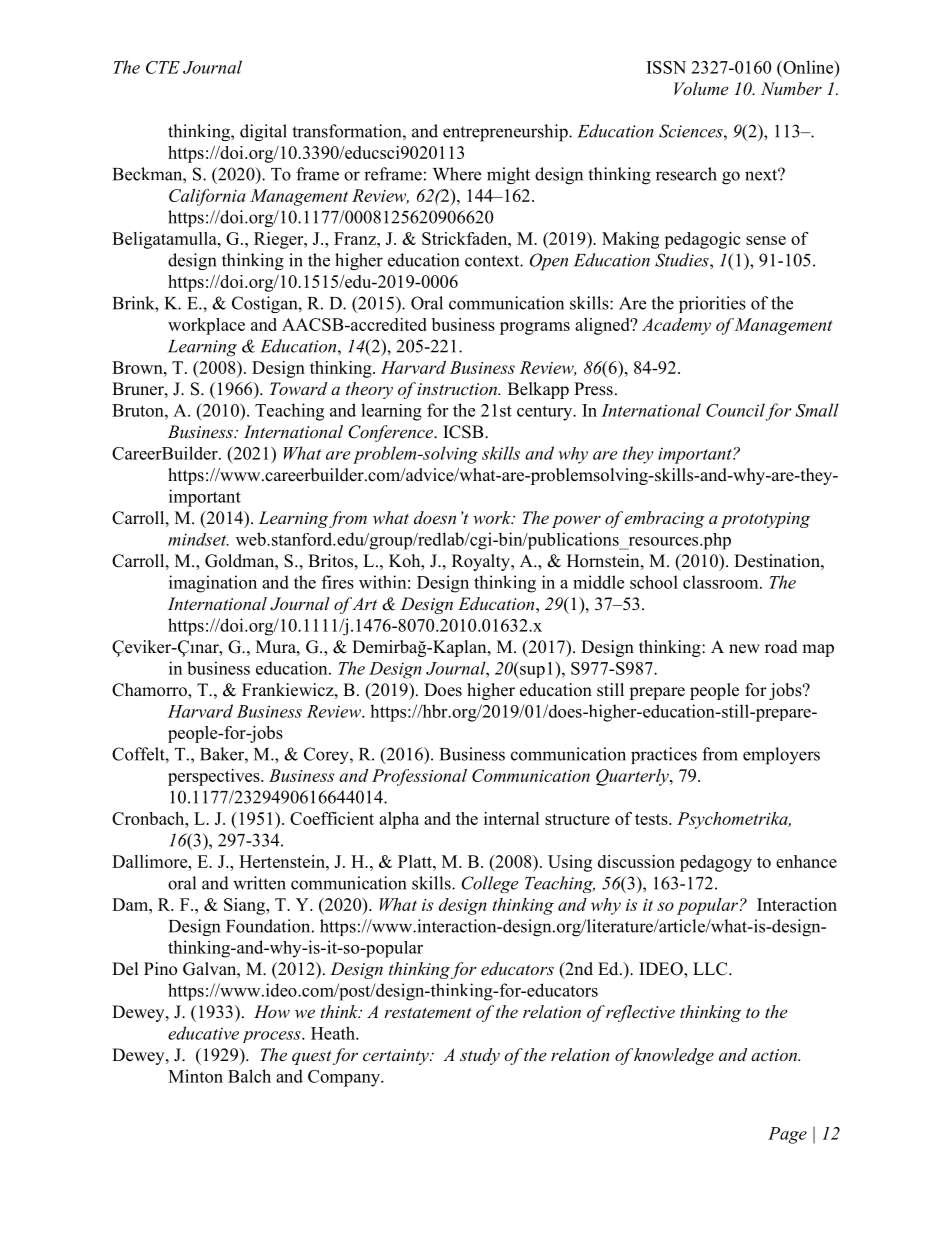 This screenshot has width=952, height=1233. What do you see at coordinates (506, 133) in the screenshot?
I see `entrepreneurship` at bounding box center [506, 133].
